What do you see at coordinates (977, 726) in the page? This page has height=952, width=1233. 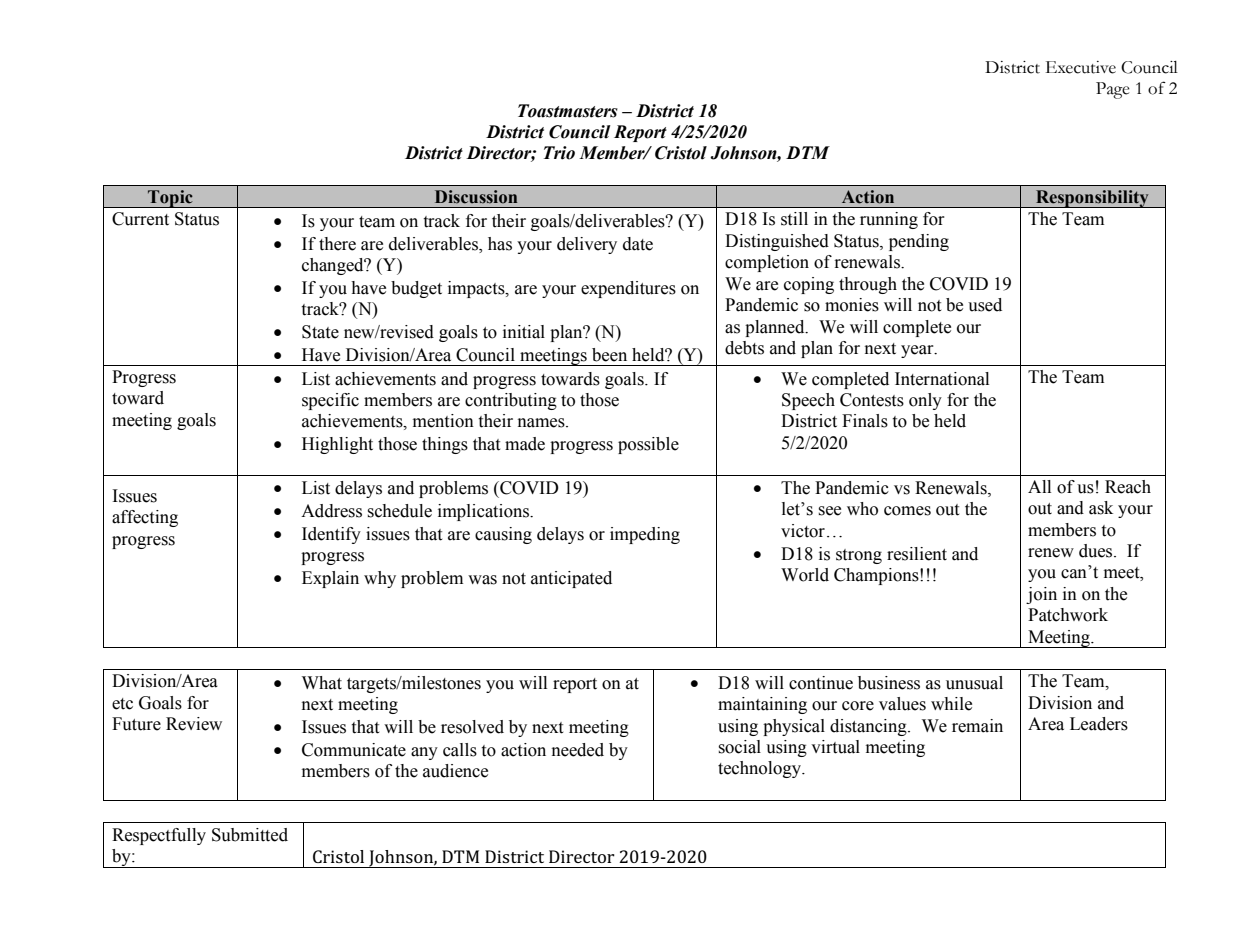 I see `remain` at bounding box center [977, 726].
